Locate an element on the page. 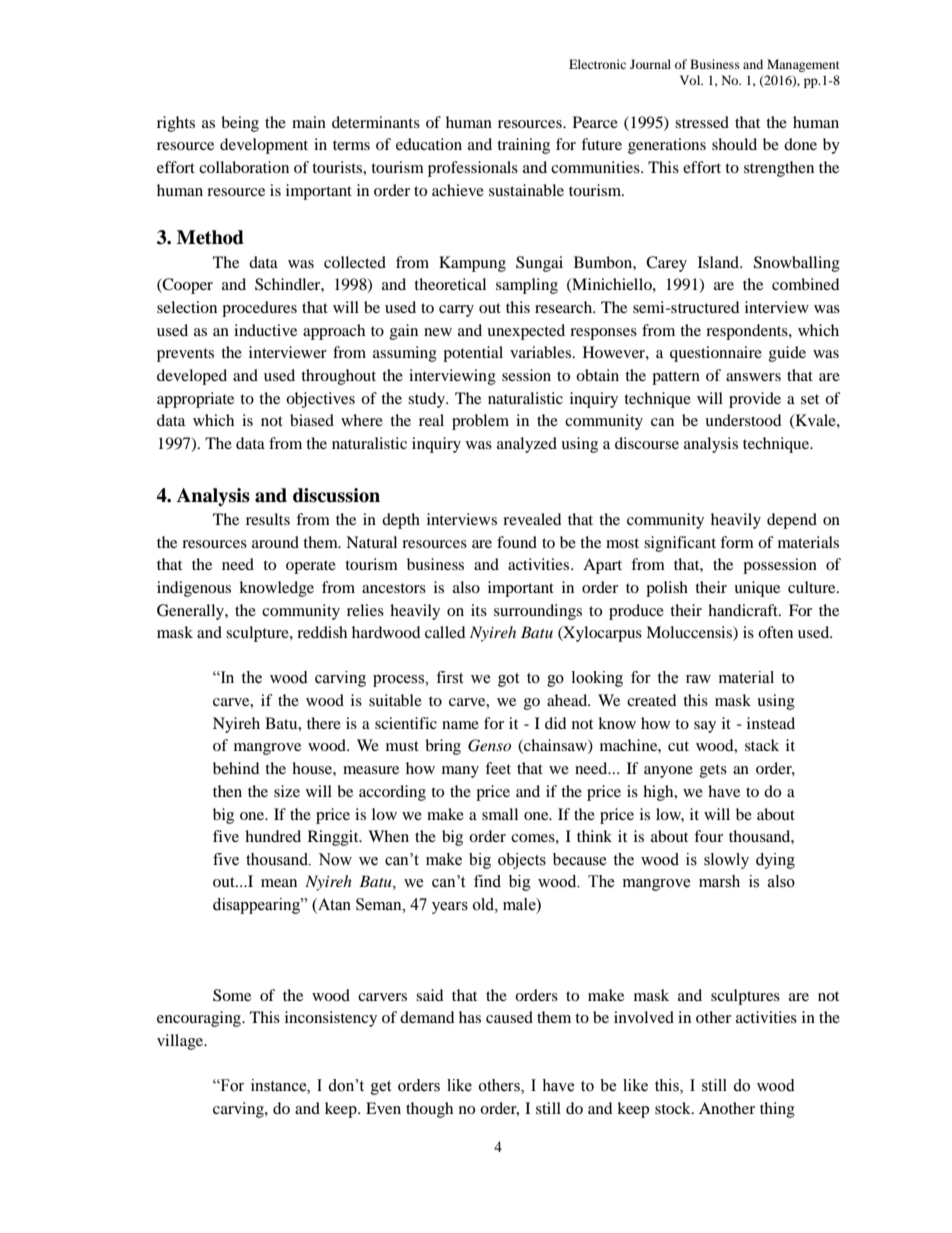 The height and width of the document is (1233, 952). form is located at coordinates (737, 542).
